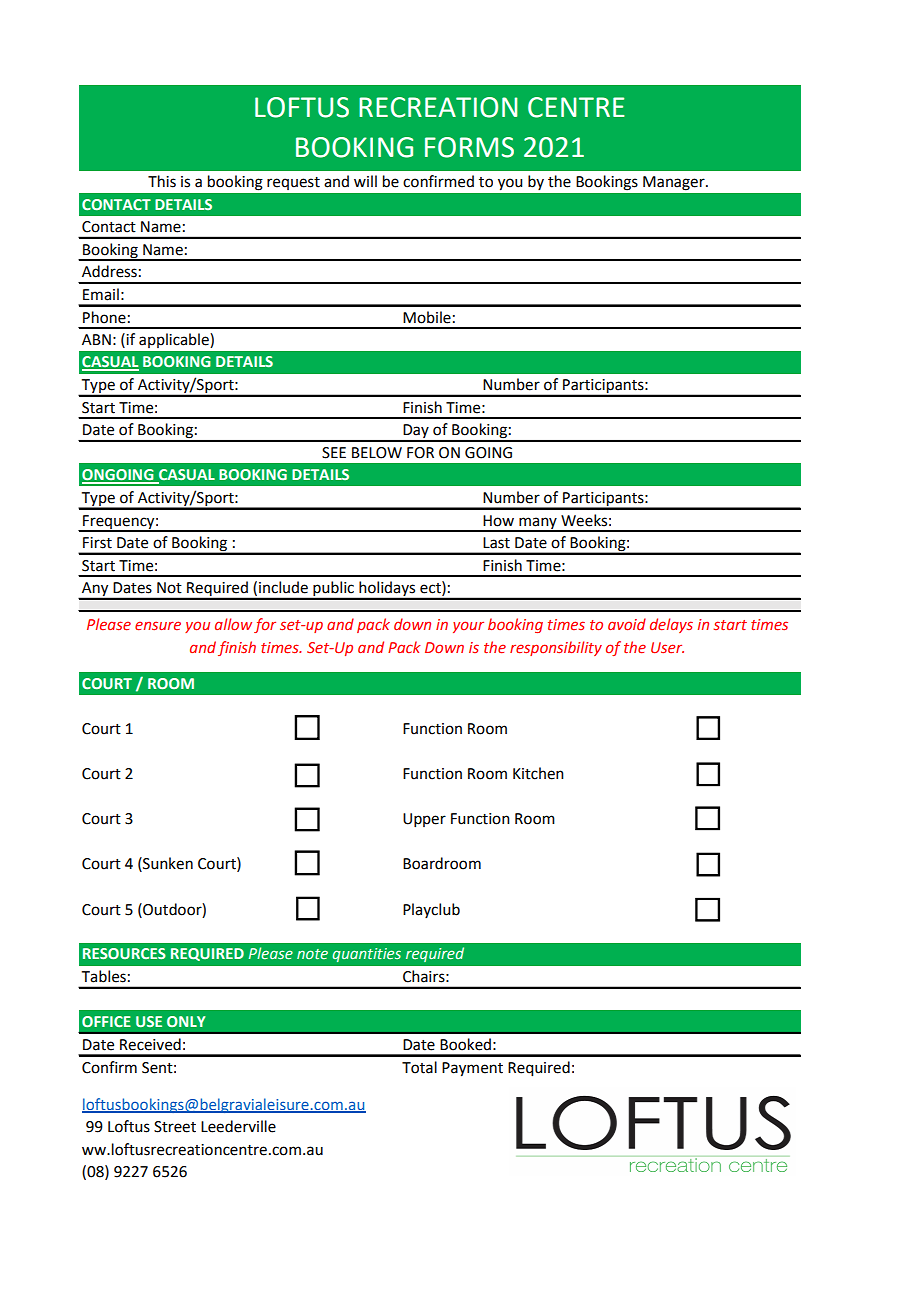  What do you see at coordinates (162, 181) in the document?
I see `This` at bounding box center [162, 181].
